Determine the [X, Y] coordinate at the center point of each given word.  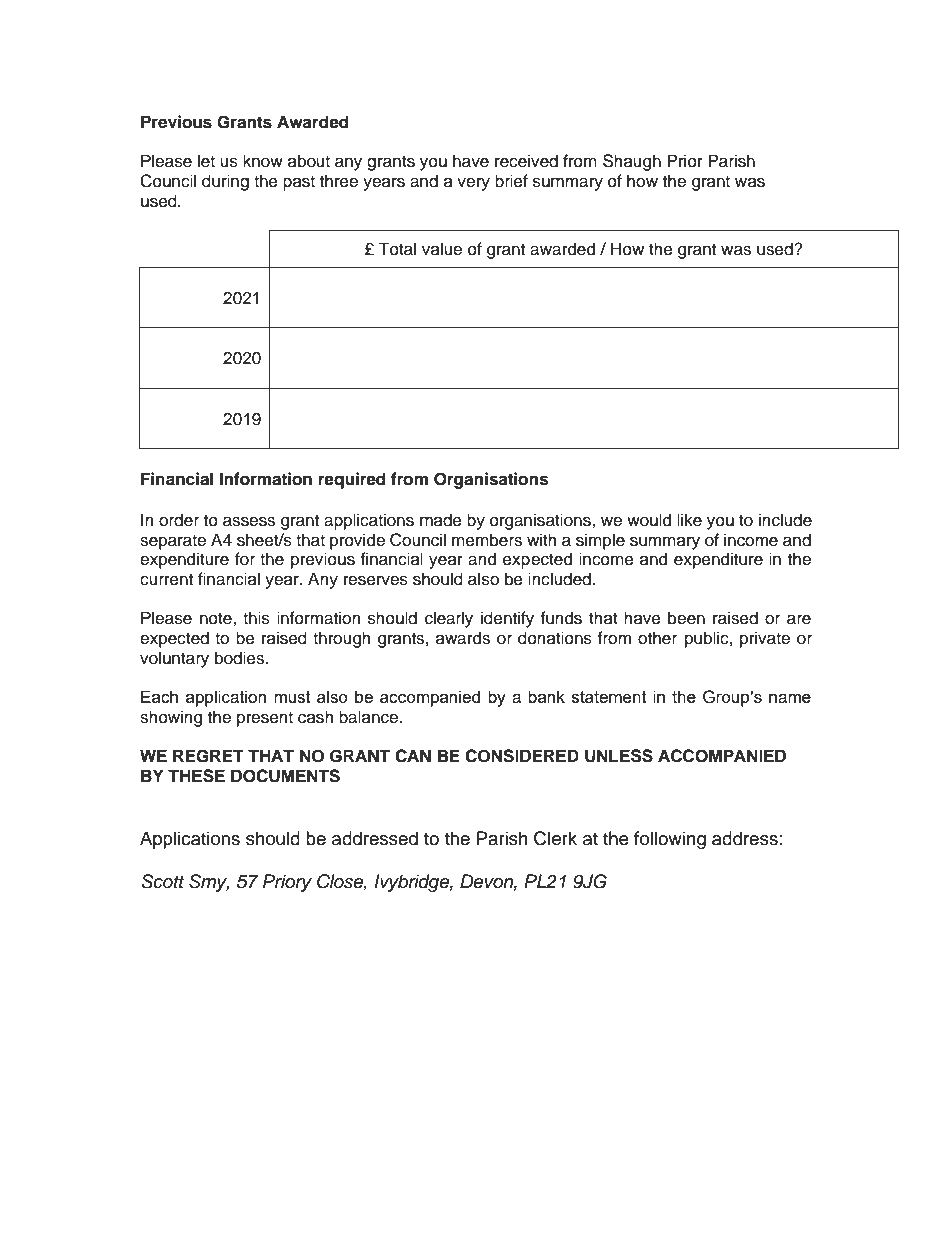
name [790, 698]
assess [249, 521]
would [649, 520]
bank [546, 696]
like [689, 520]
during [225, 182]
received [526, 161]
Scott [162, 881]
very [473, 184]
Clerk [555, 838]
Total [397, 249]
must [292, 697]
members [487, 540]
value [442, 249]
